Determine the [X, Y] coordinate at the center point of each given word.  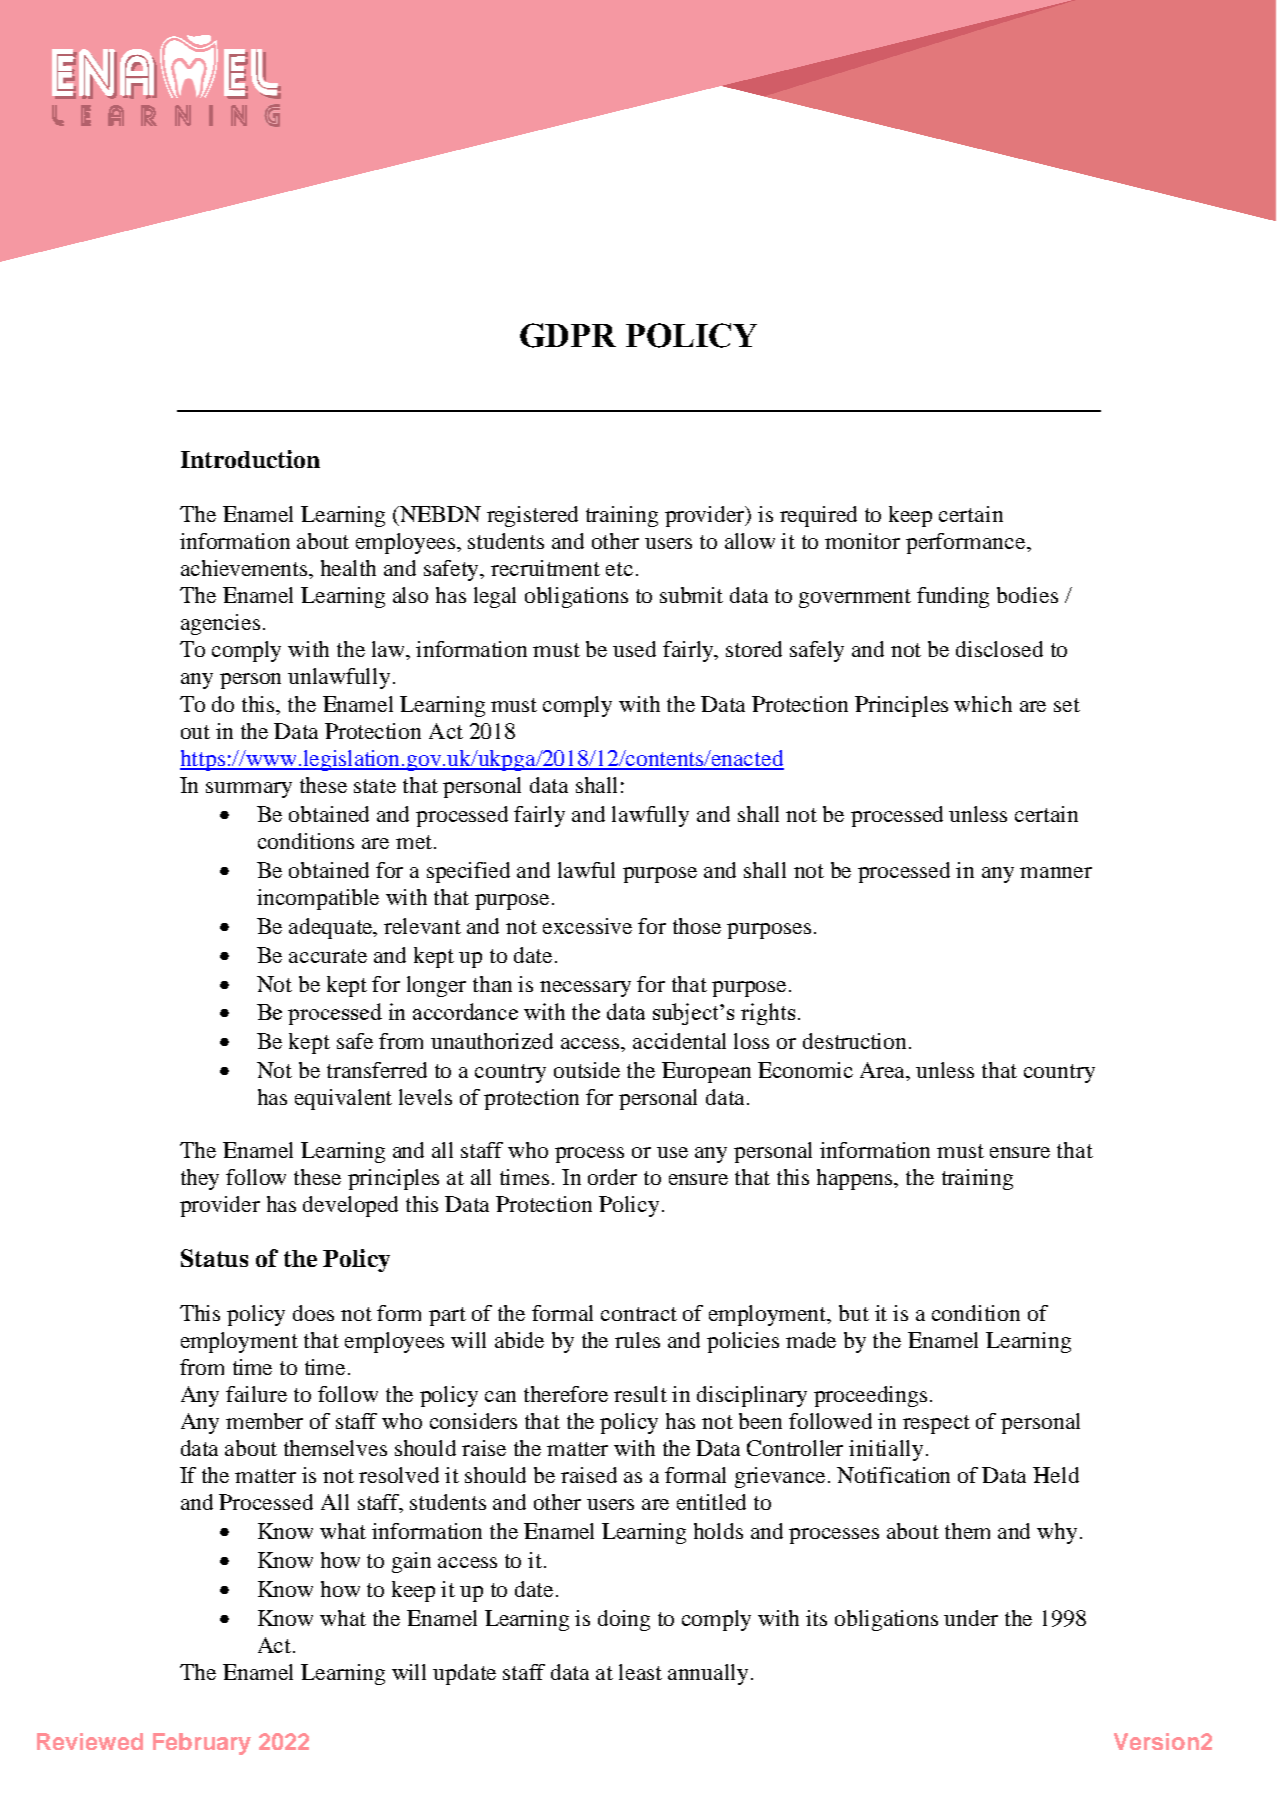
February [202, 1744]
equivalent [343, 1099]
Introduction [250, 459]
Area [884, 1071]
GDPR [568, 335]
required [818, 516]
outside [587, 1070]
